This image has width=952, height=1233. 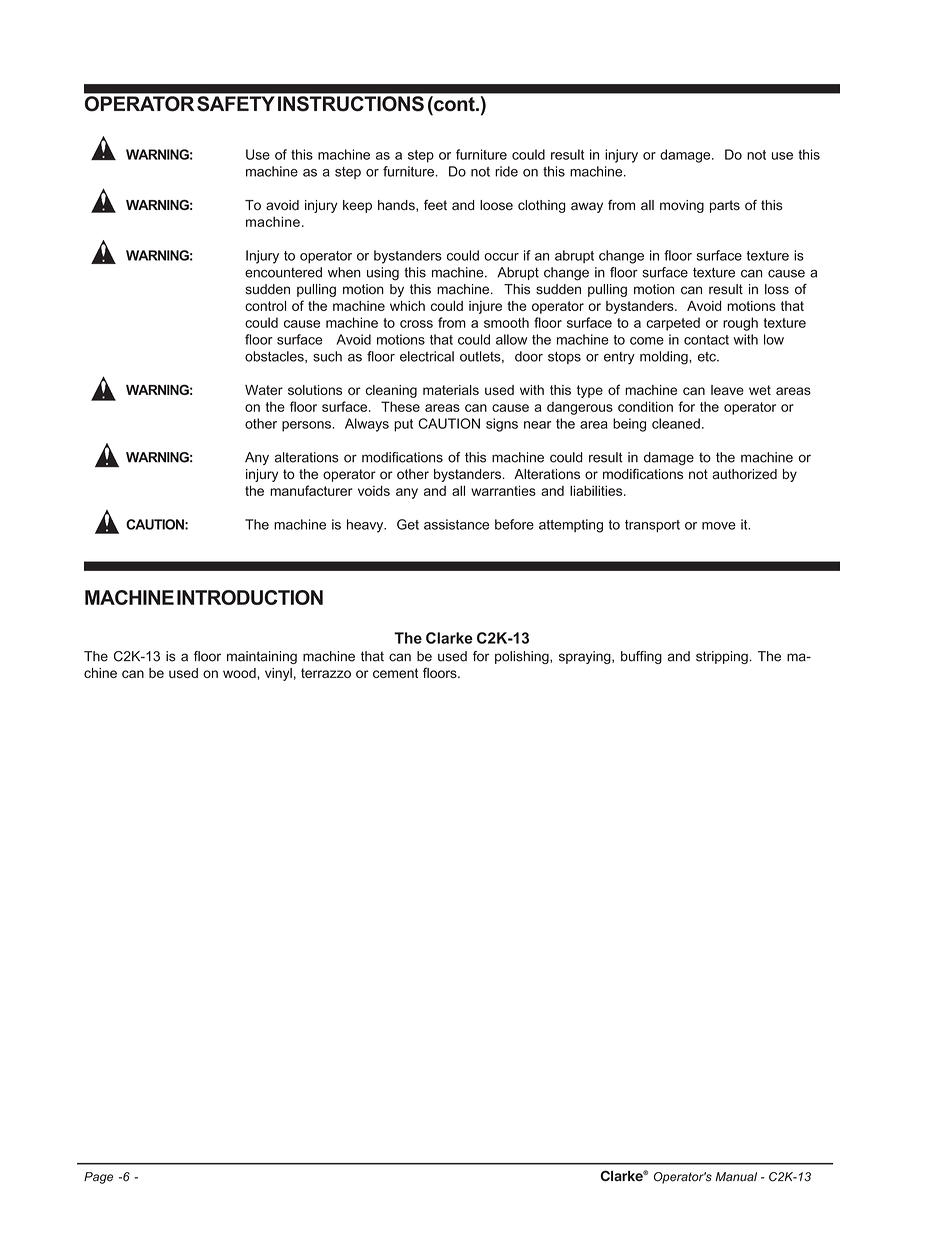 I want to click on Water, so click(x=264, y=390).
